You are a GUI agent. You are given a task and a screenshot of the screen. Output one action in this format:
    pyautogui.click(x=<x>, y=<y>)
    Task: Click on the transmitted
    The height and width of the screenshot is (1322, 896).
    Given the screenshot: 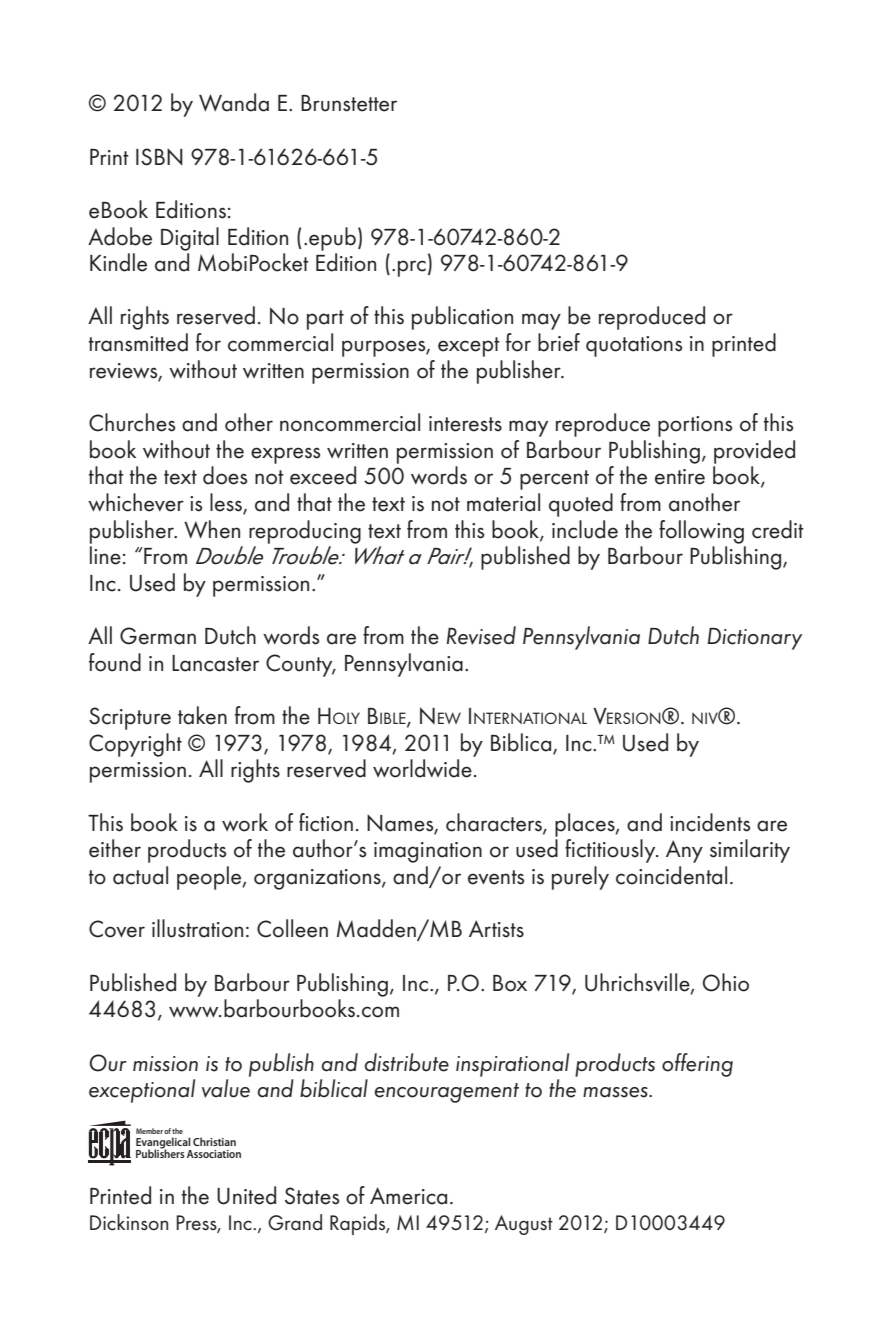 What is the action you would take?
    pyautogui.click(x=138, y=342)
